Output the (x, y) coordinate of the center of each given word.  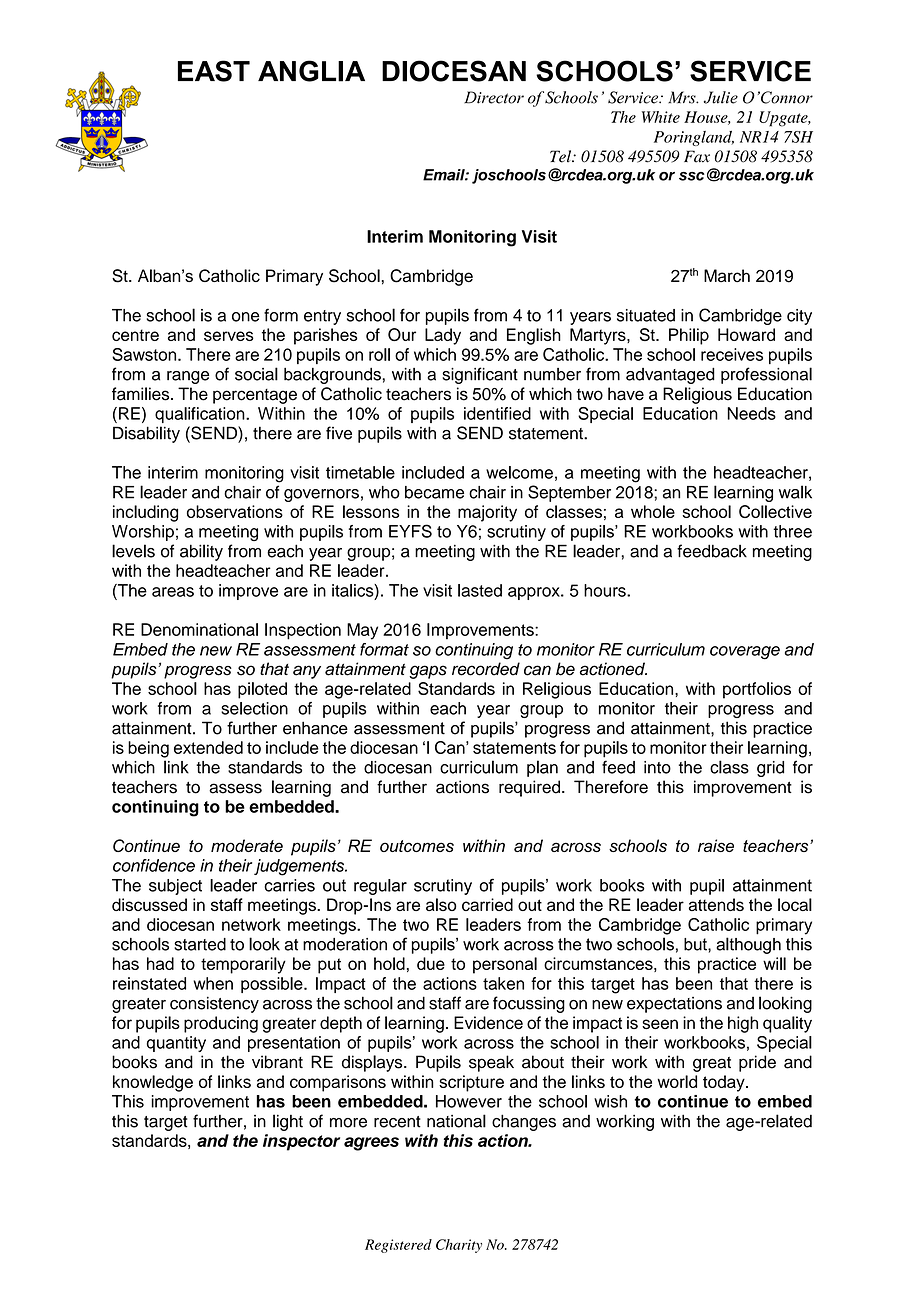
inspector (301, 1142)
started (200, 944)
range (188, 377)
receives (732, 354)
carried (487, 904)
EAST (214, 71)
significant (480, 375)
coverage (745, 653)
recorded (486, 669)
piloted (262, 690)
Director (494, 97)
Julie (721, 97)
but (696, 944)
